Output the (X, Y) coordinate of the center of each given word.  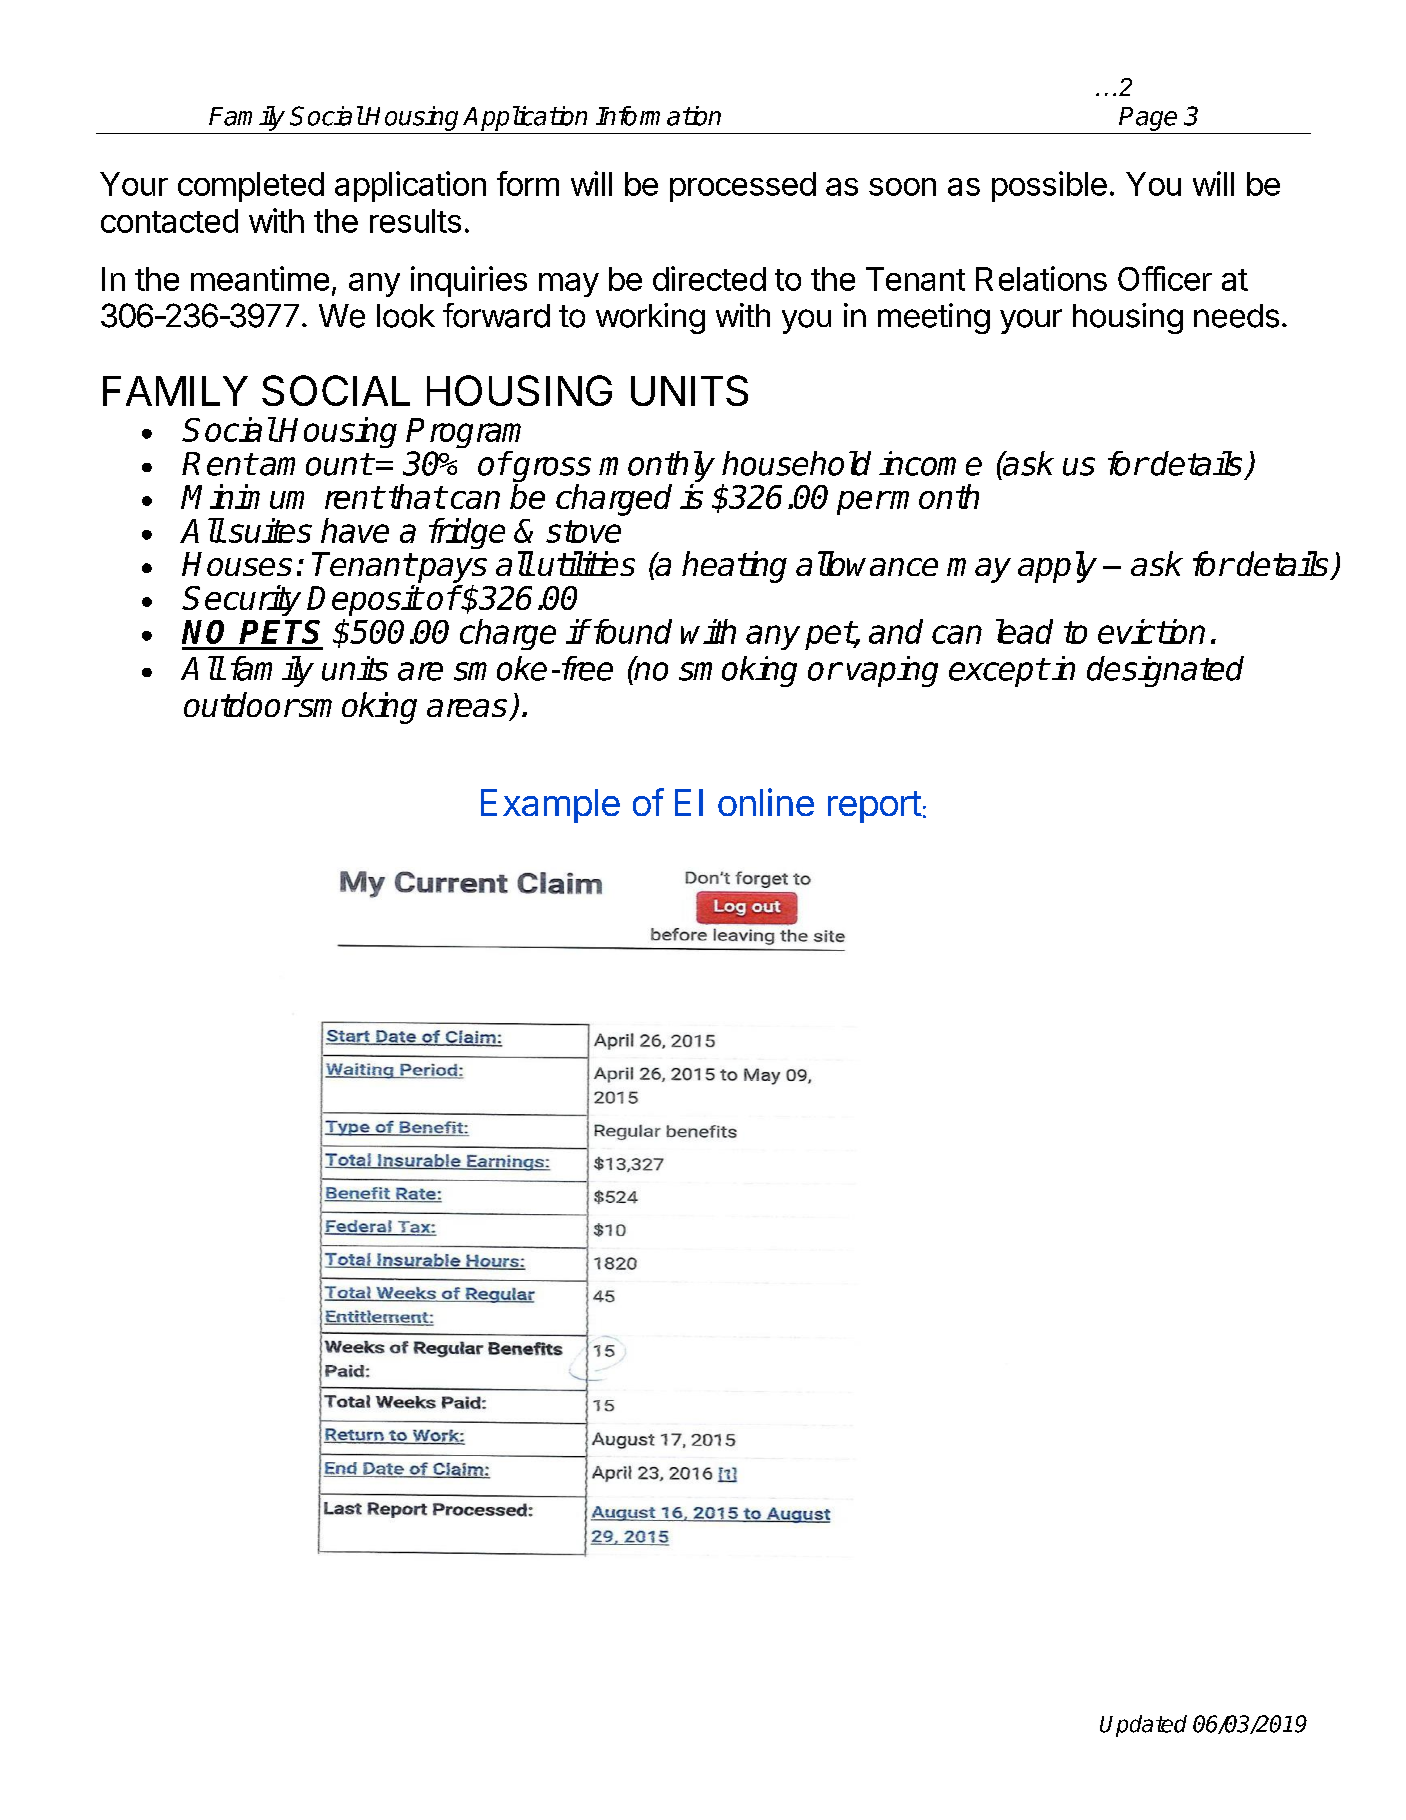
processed (743, 187)
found (631, 631)
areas (467, 708)
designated (1165, 671)
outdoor (241, 704)
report (875, 807)
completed (251, 187)
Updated (1143, 1726)
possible (1049, 186)
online (766, 802)
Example (550, 806)
